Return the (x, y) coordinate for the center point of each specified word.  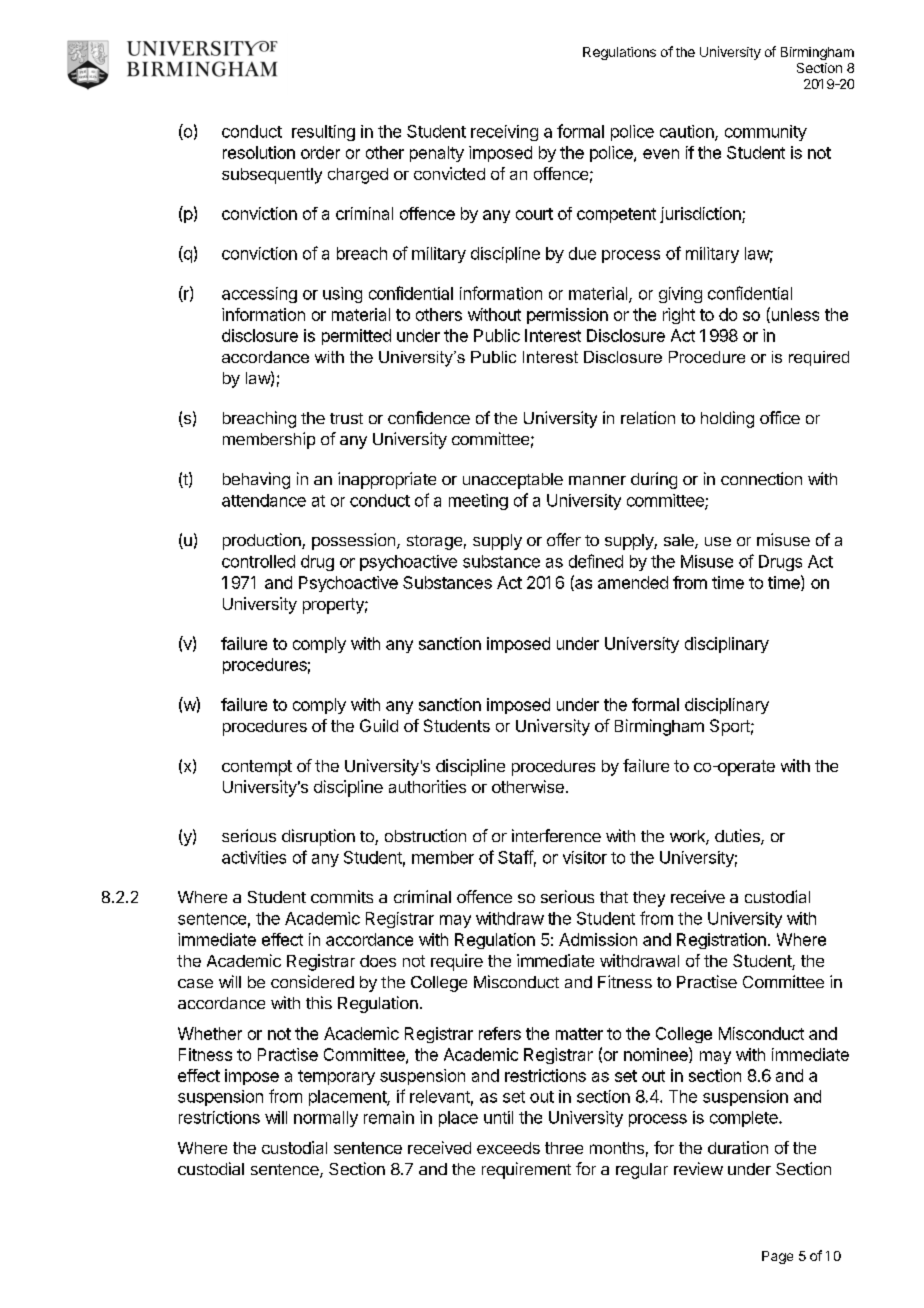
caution (688, 132)
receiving (504, 133)
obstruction (425, 835)
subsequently (272, 176)
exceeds (508, 1148)
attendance (264, 500)
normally (326, 1119)
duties (738, 837)
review (698, 1168)
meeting (478, 502)
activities (254, 857)
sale (680, 541)
